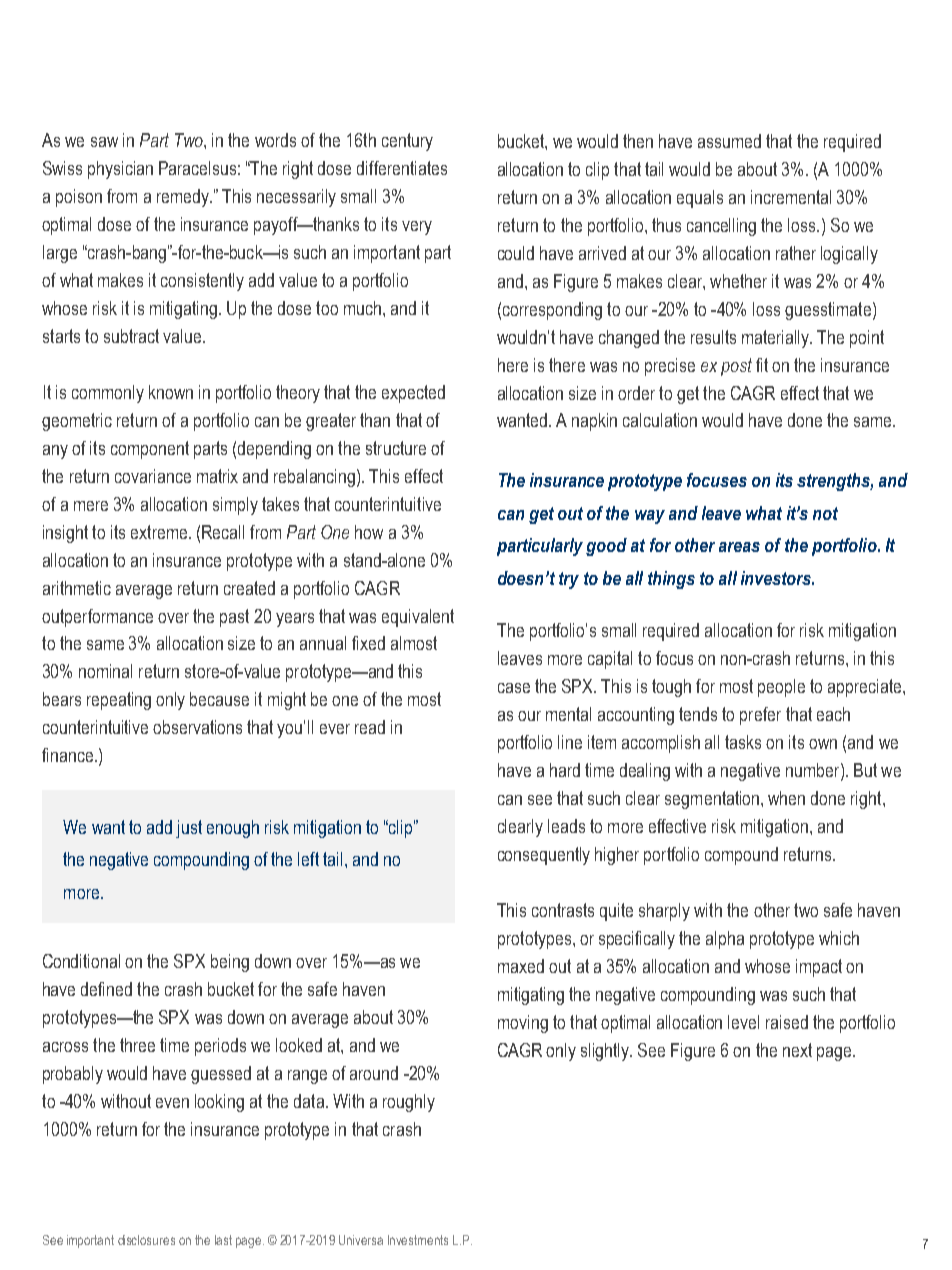 This page has width=952, height=1270. Describe the element at coordinates (402, 168) in the page. I see `differentiates` at that location.
